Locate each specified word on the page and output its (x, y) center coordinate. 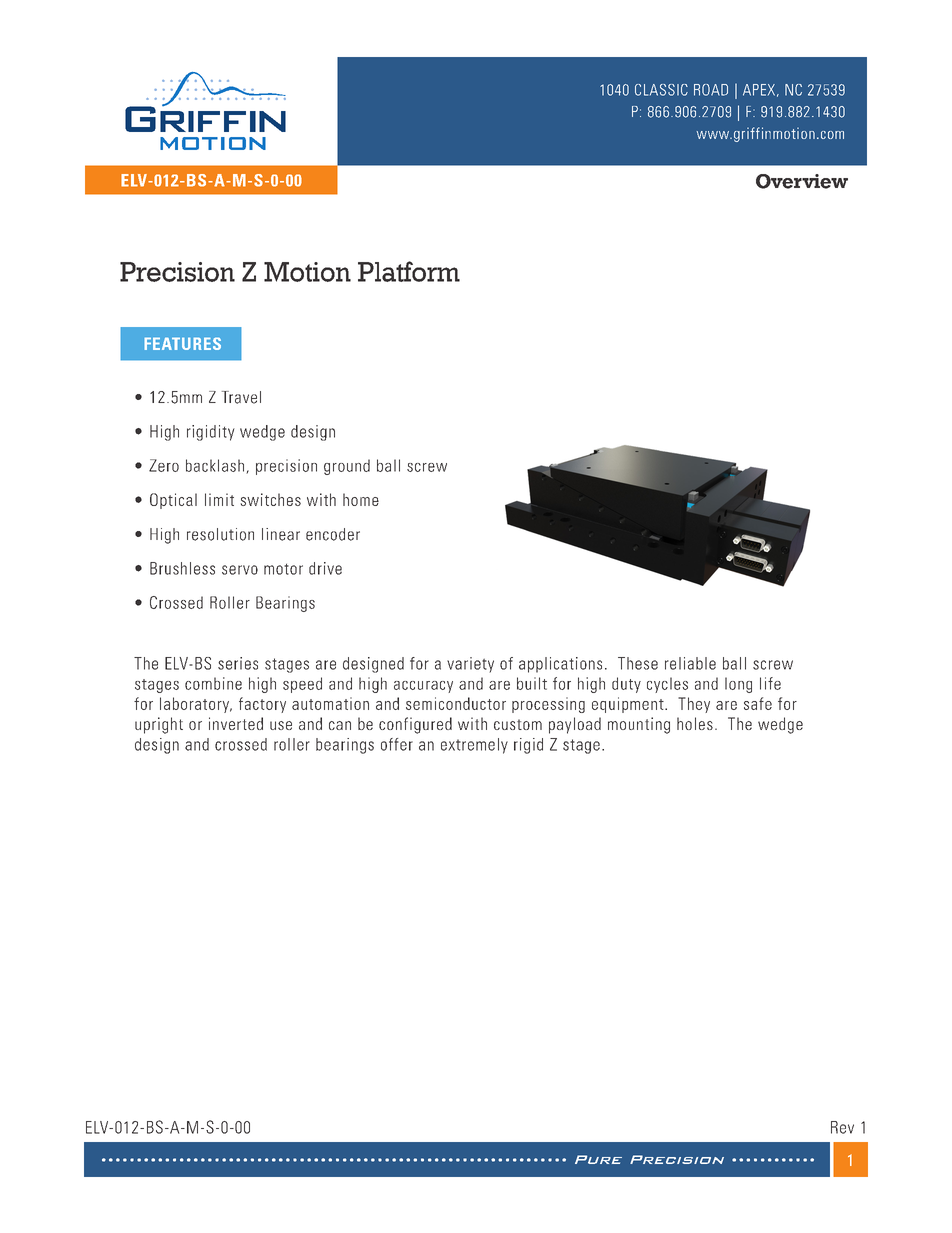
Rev (842, 1127)
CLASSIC (661, 90)
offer (397, 744)
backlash (215, 465)
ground (347, 467)
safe (758, 703)
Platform (409, 271)
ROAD (711, 90)
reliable (690, 663)
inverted (236, 723)
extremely (474, 746)
